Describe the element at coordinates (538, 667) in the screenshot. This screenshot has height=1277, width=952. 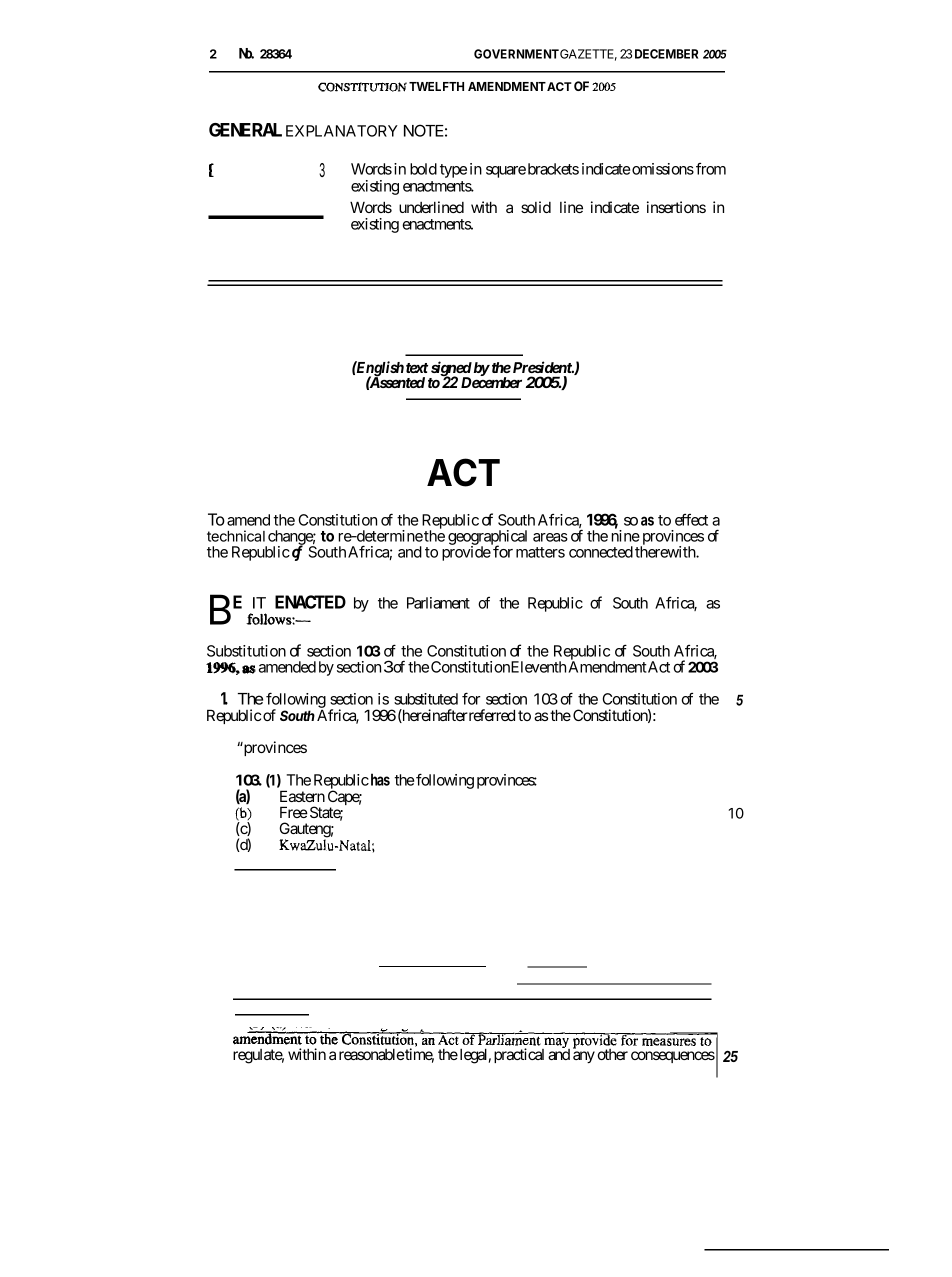
I see `Eleventh` at that location.
